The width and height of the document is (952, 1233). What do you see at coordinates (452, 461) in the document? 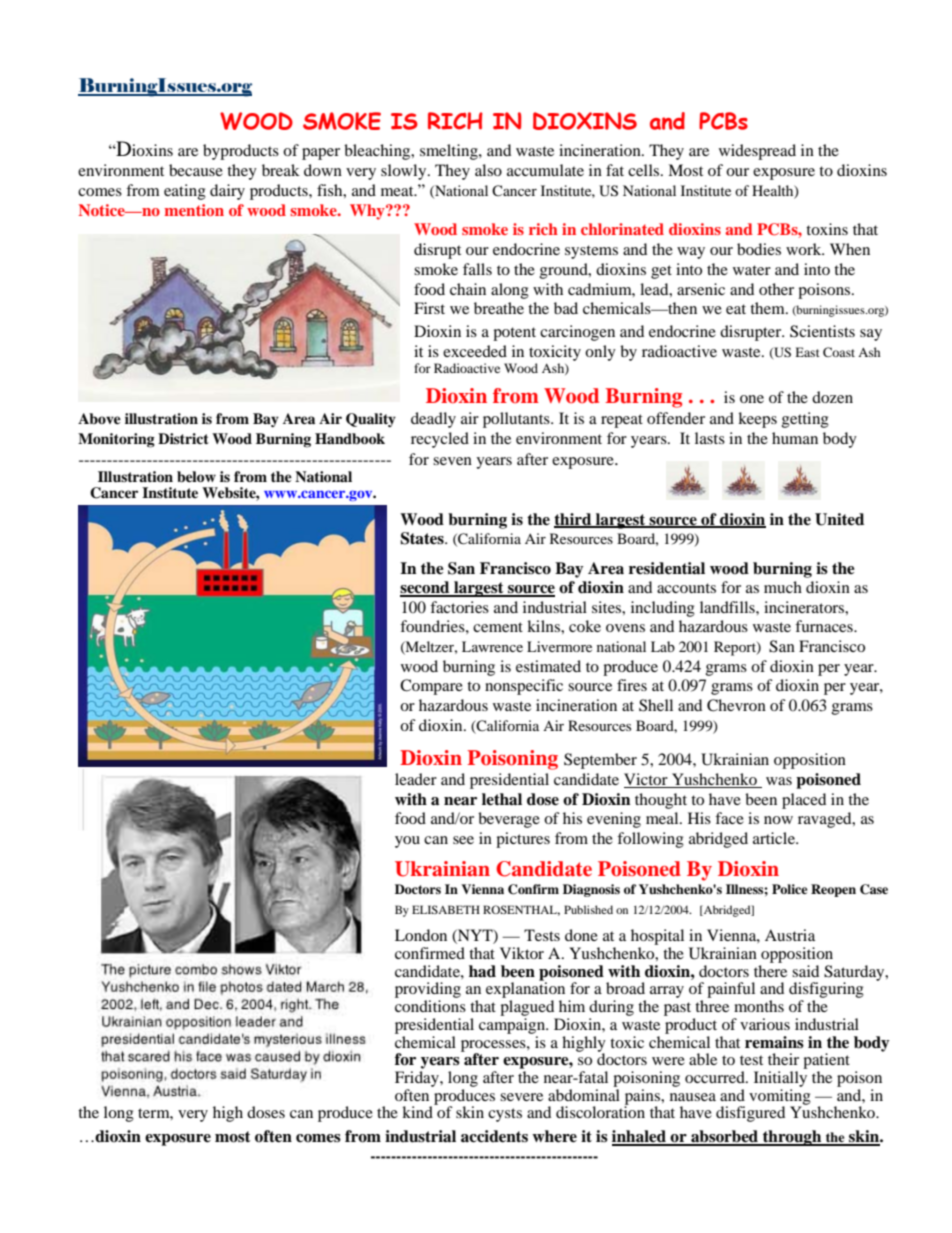
I see `seven` at bounding box center [452, 461].
